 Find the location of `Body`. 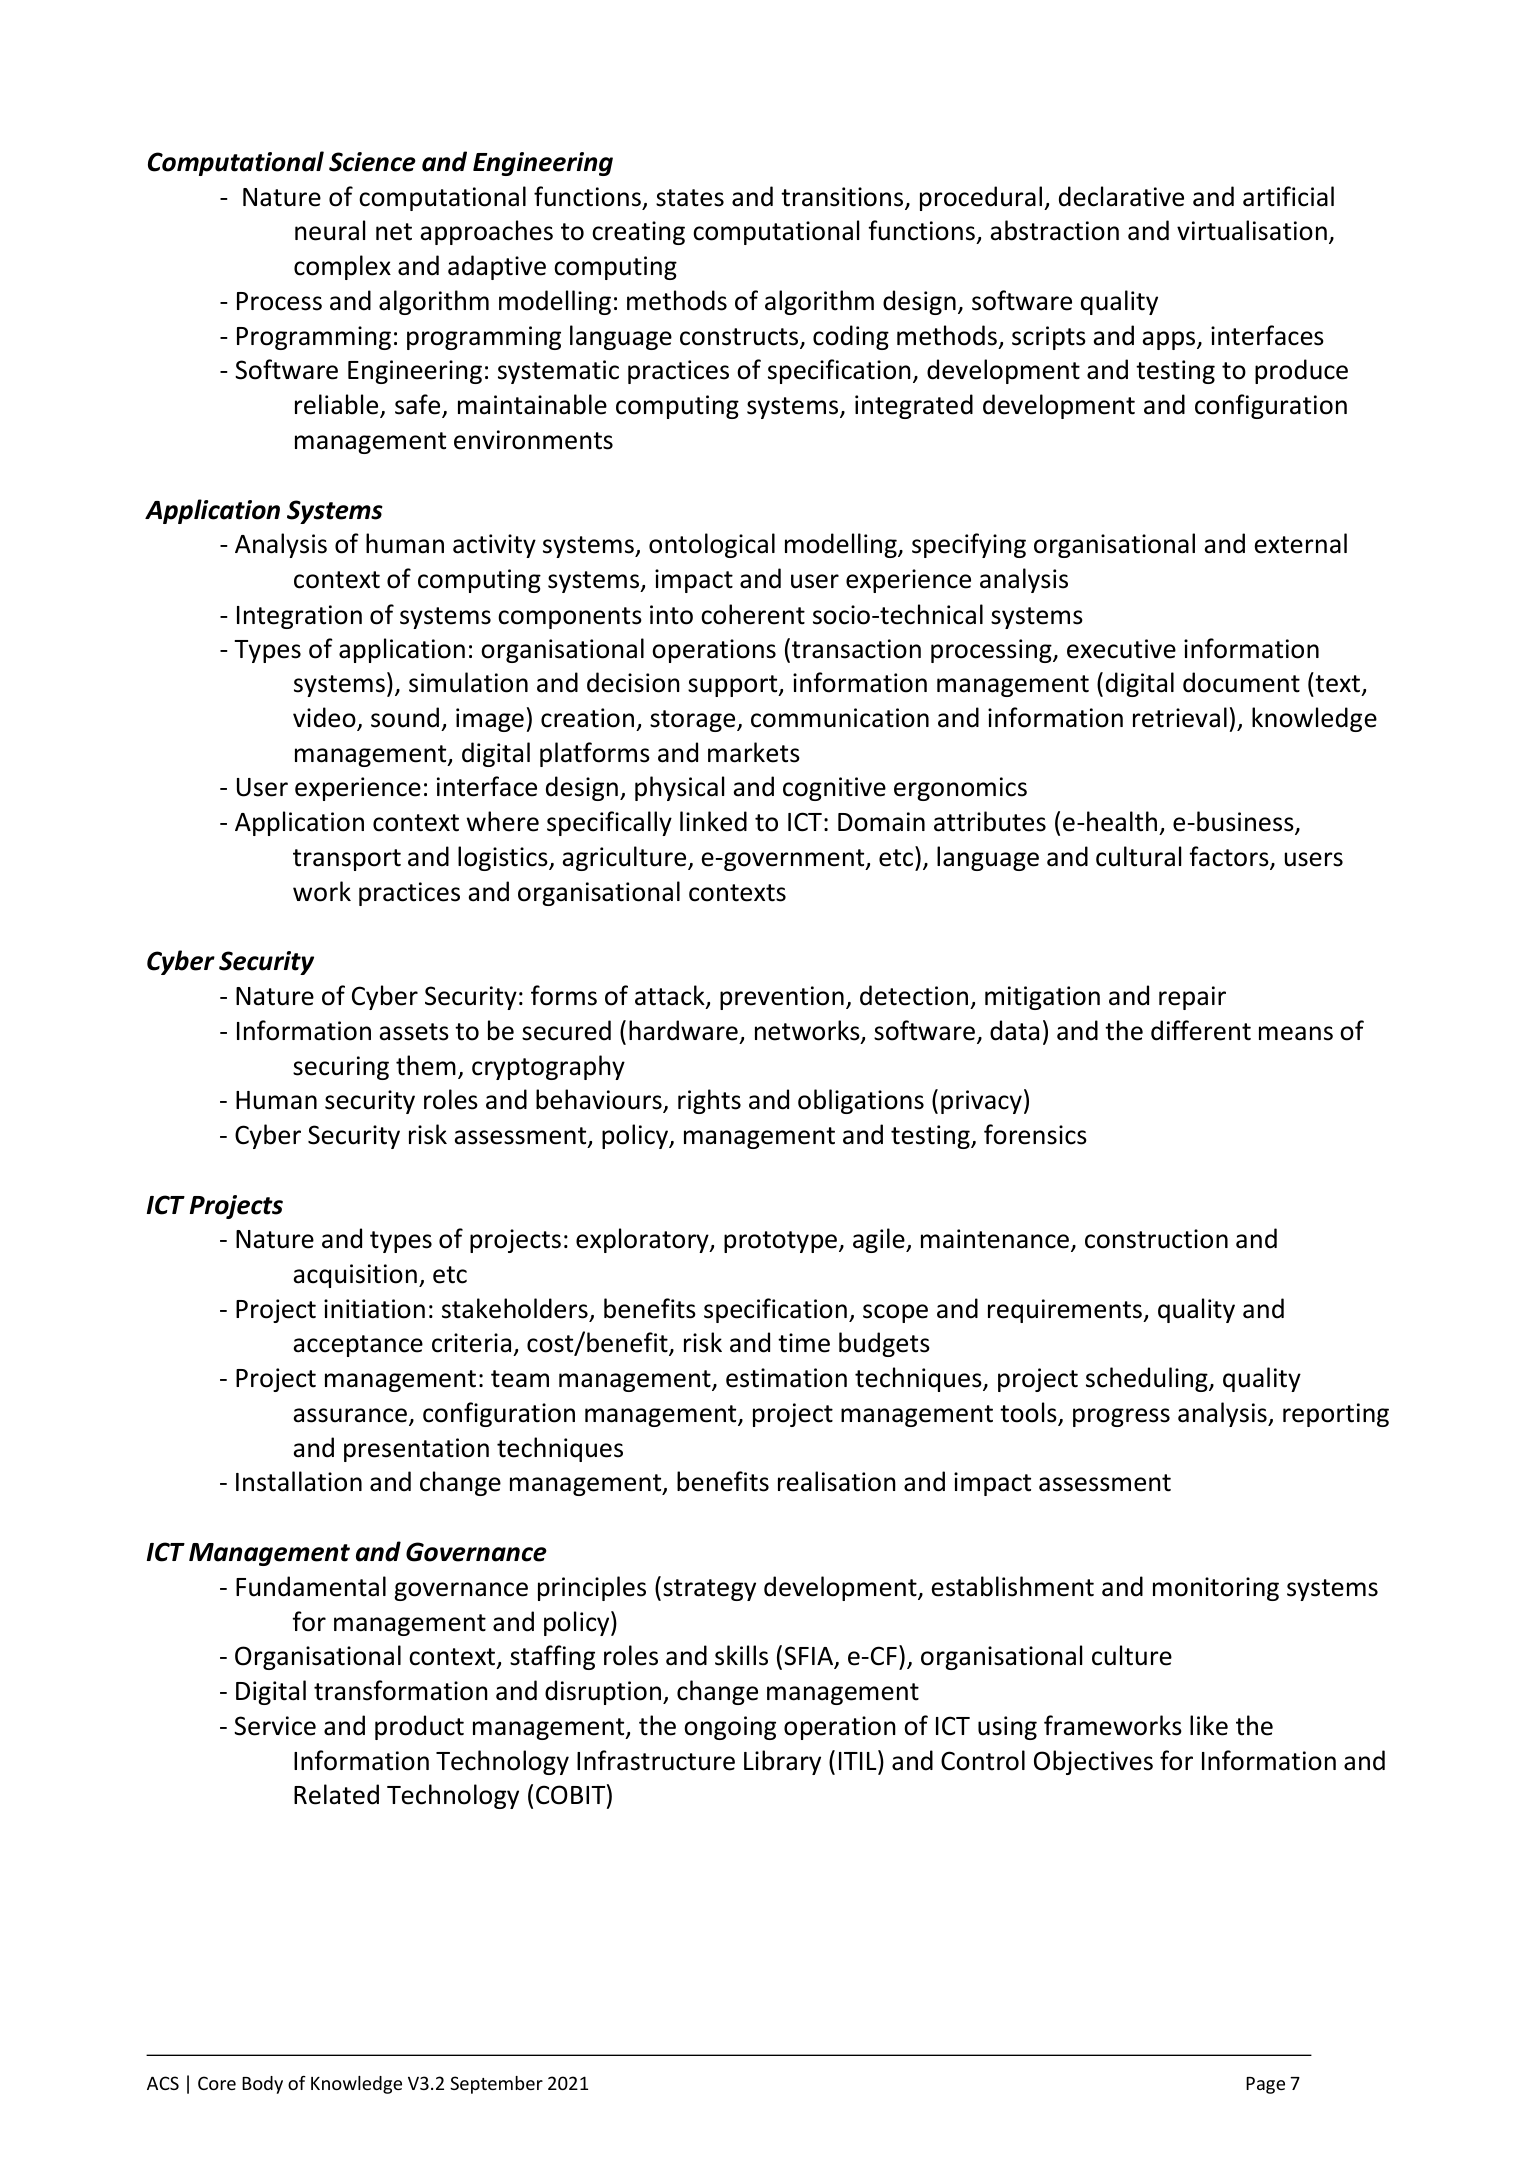

Body is located at coordinates (262, 2085).
